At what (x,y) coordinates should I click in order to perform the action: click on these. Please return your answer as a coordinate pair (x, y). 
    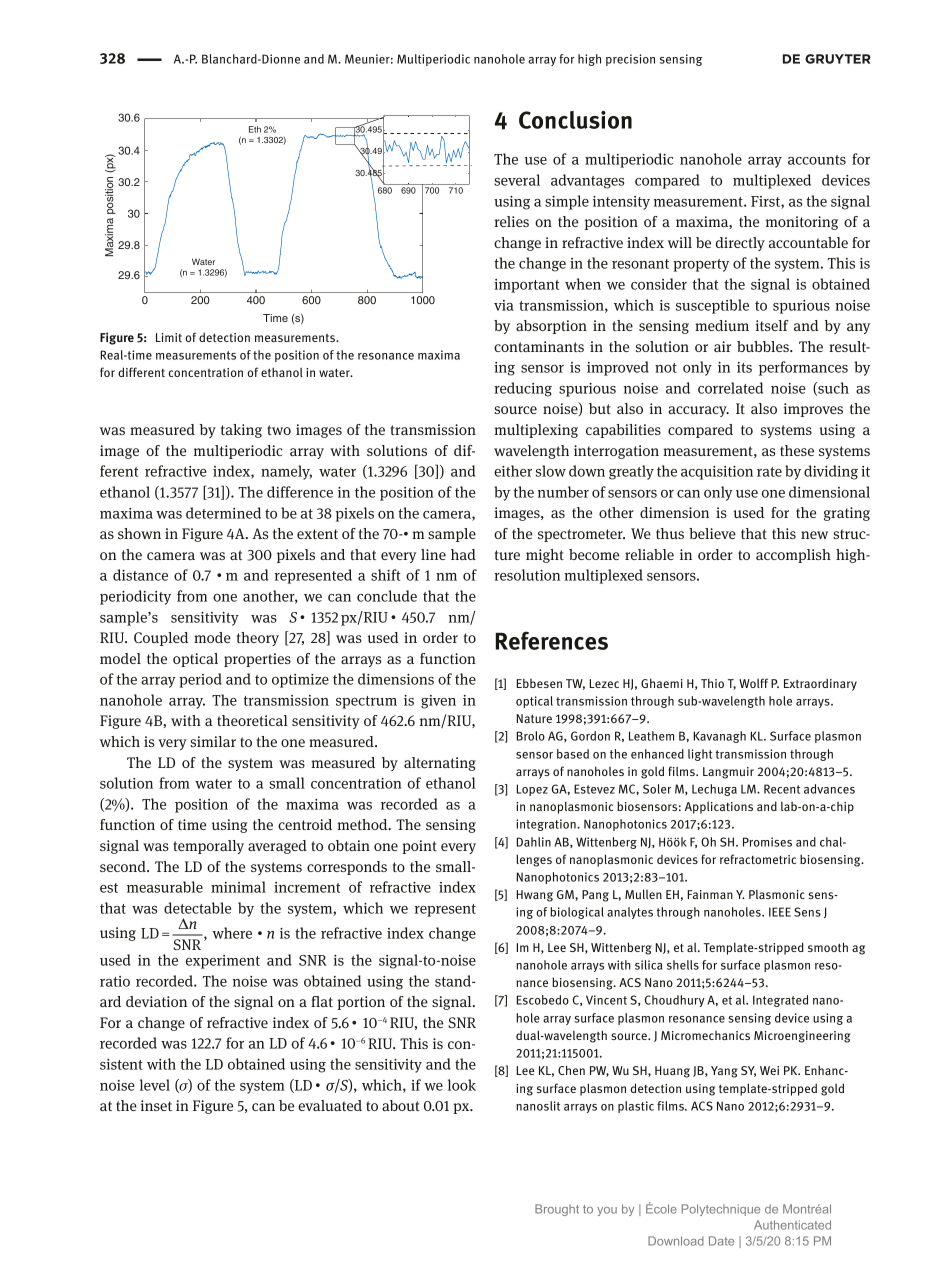
    Looking at the image, I should click on (797, 450).
